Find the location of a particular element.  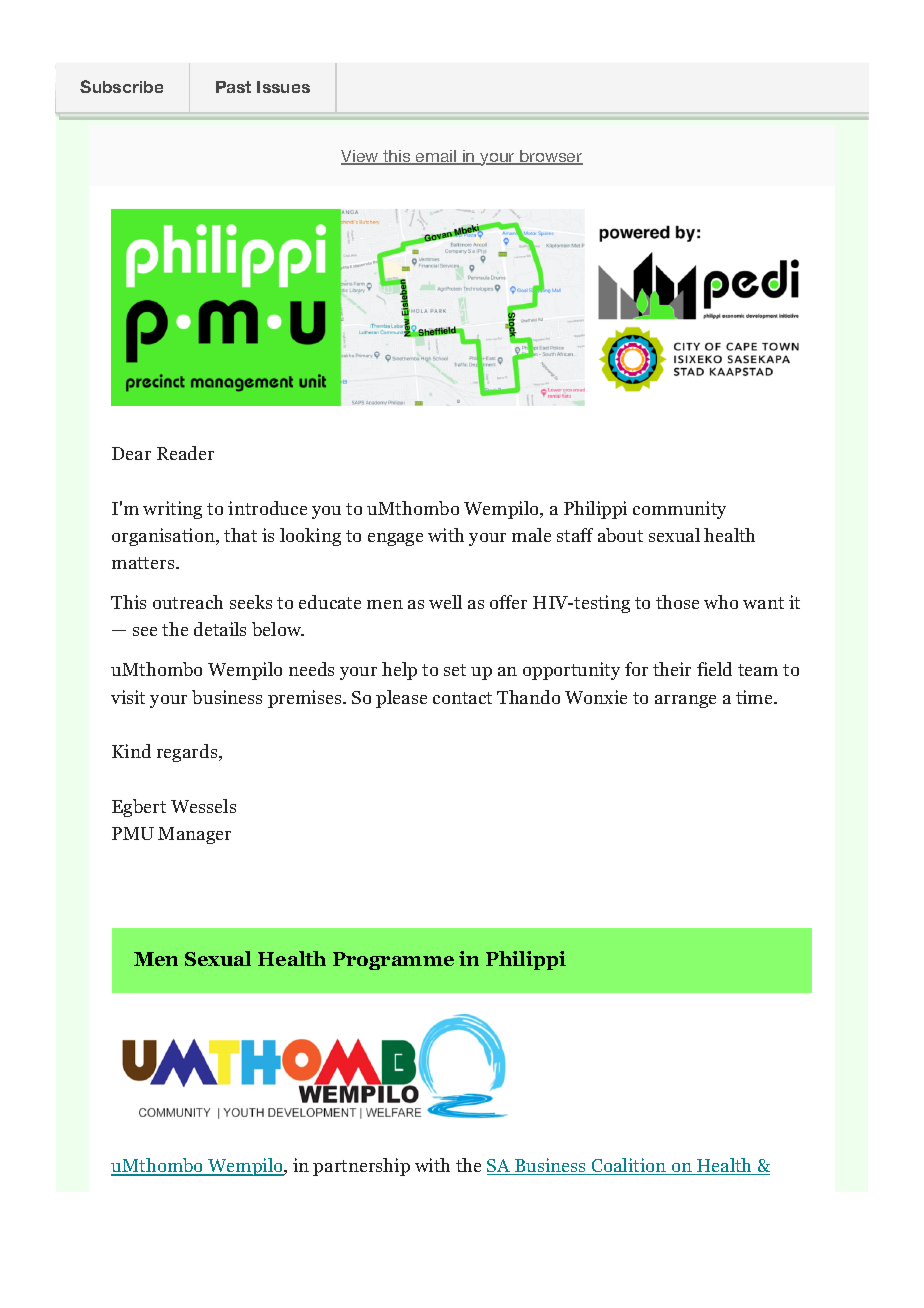

browser is located at coordinates (550, 157).
